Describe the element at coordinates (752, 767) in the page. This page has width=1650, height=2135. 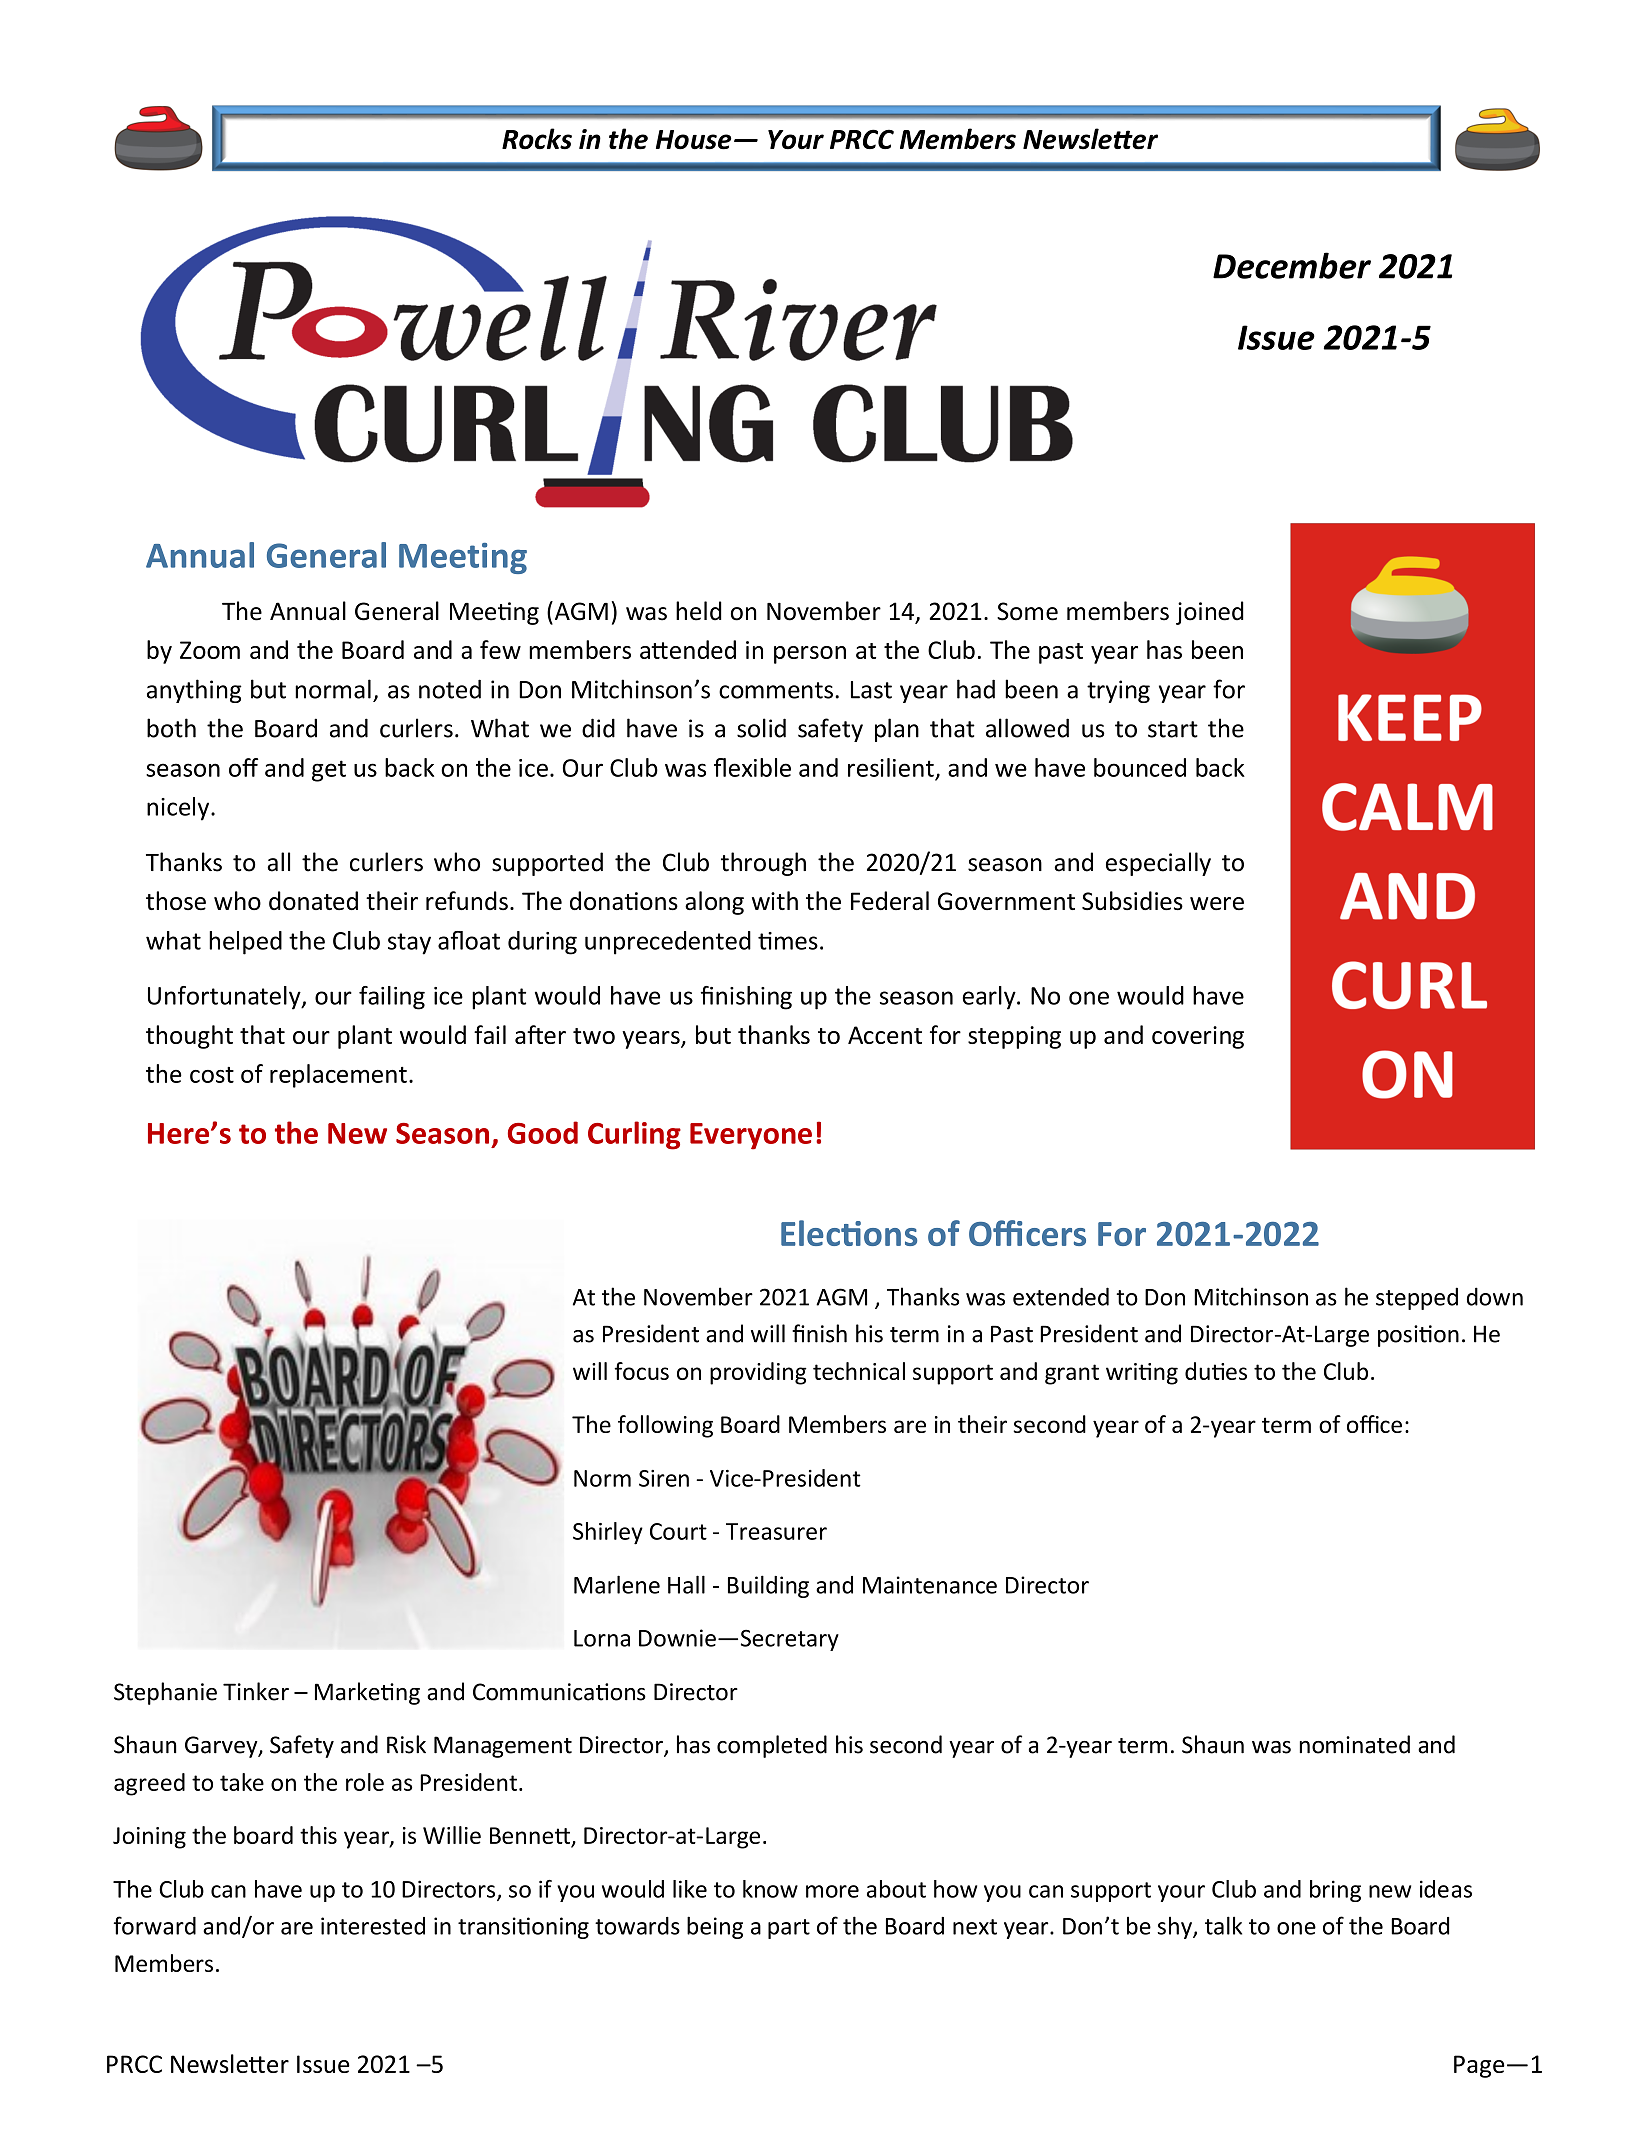
I see `flexible` at that location.
